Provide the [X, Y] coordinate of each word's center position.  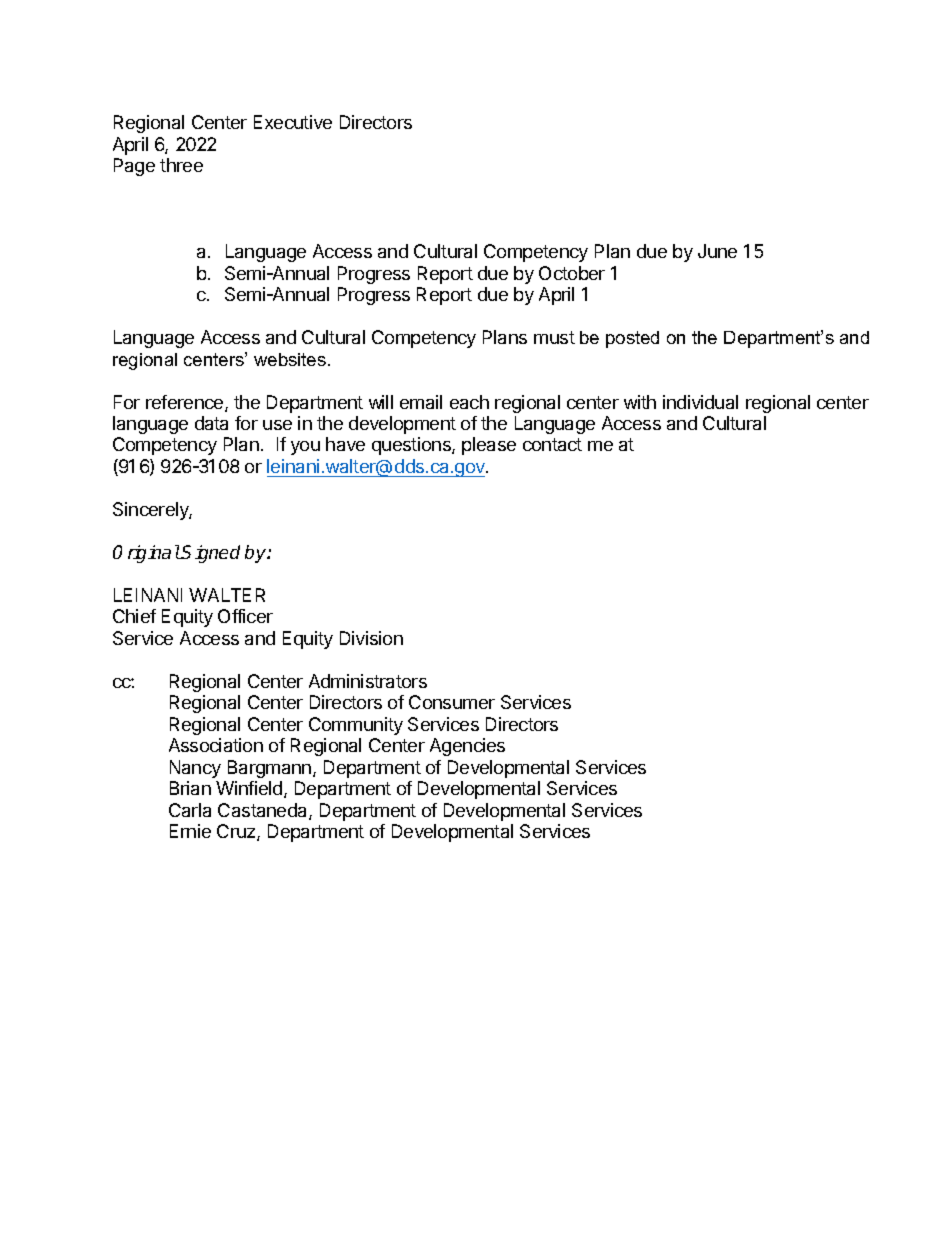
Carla [190, 810]
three [181, 165]
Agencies [467, 747]
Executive [293, 122]
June [717, 251]
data [211, 423]
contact [552, 444]
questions [412, 446]
